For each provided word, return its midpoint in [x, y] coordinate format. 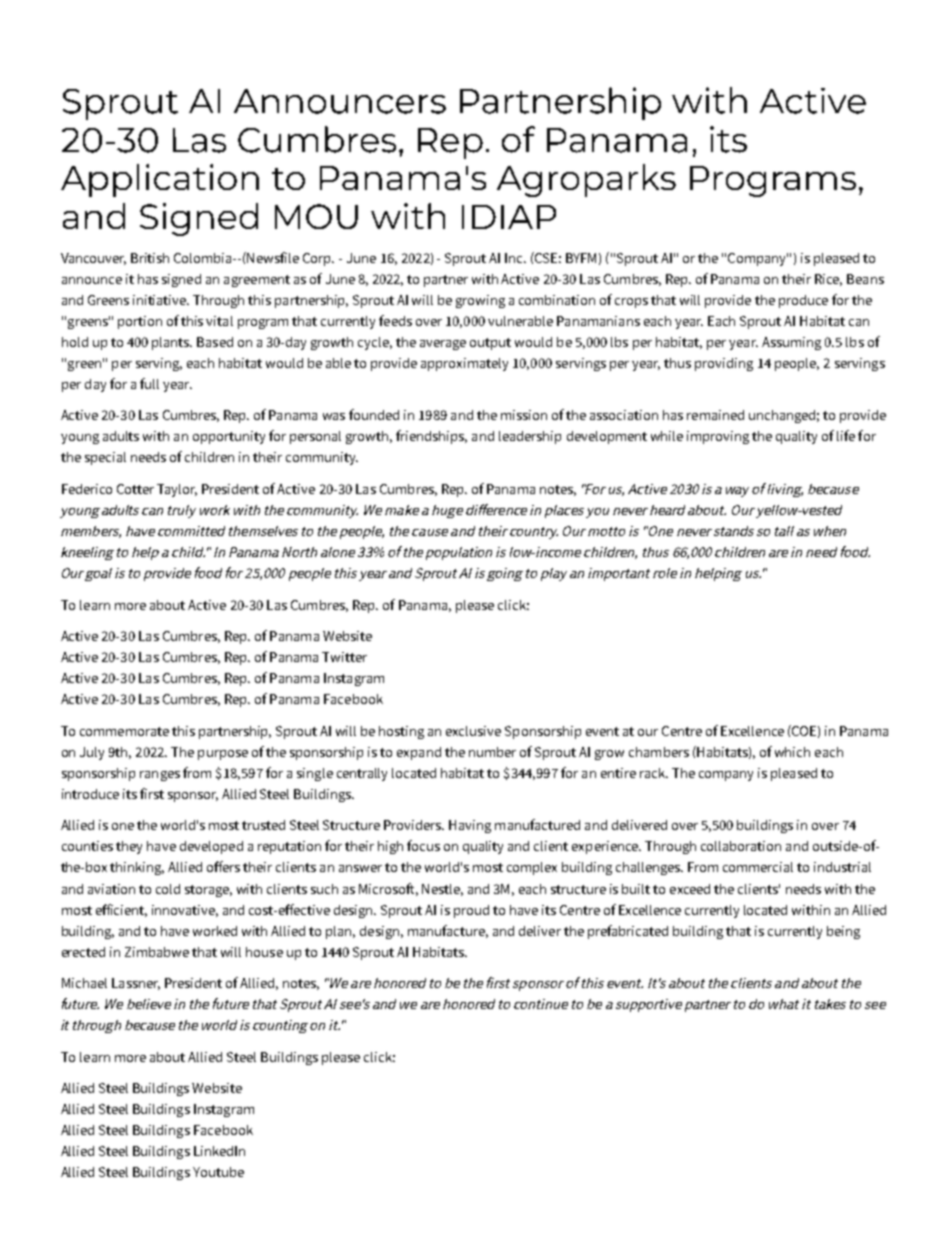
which [792, 752]
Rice [828, 280]
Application [160, 180]
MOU [316, 216]
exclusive [473, 731]
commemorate [124, 731]
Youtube [218, 1172]
